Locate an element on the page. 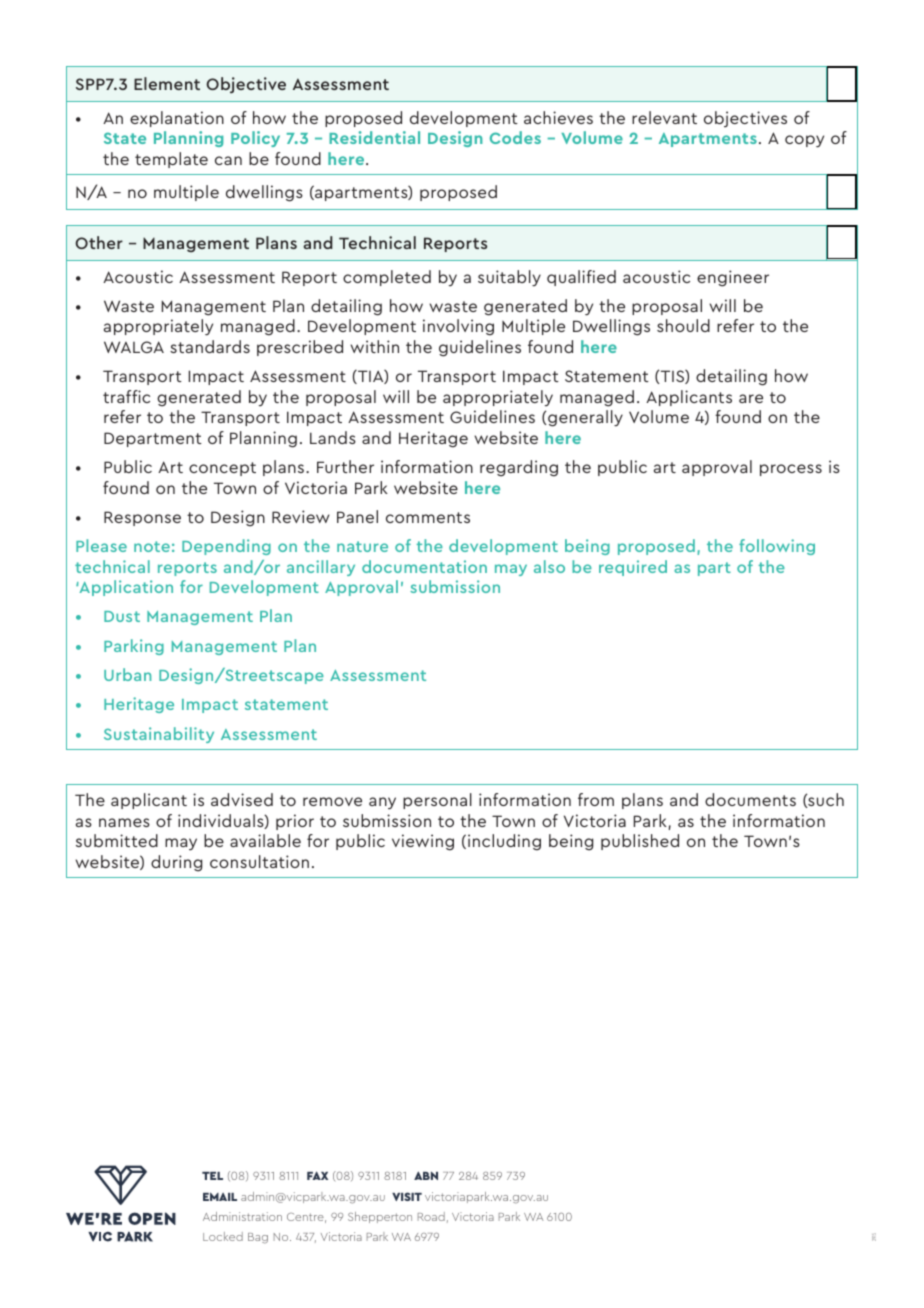  Road is located at coordinates (431, 1216).
